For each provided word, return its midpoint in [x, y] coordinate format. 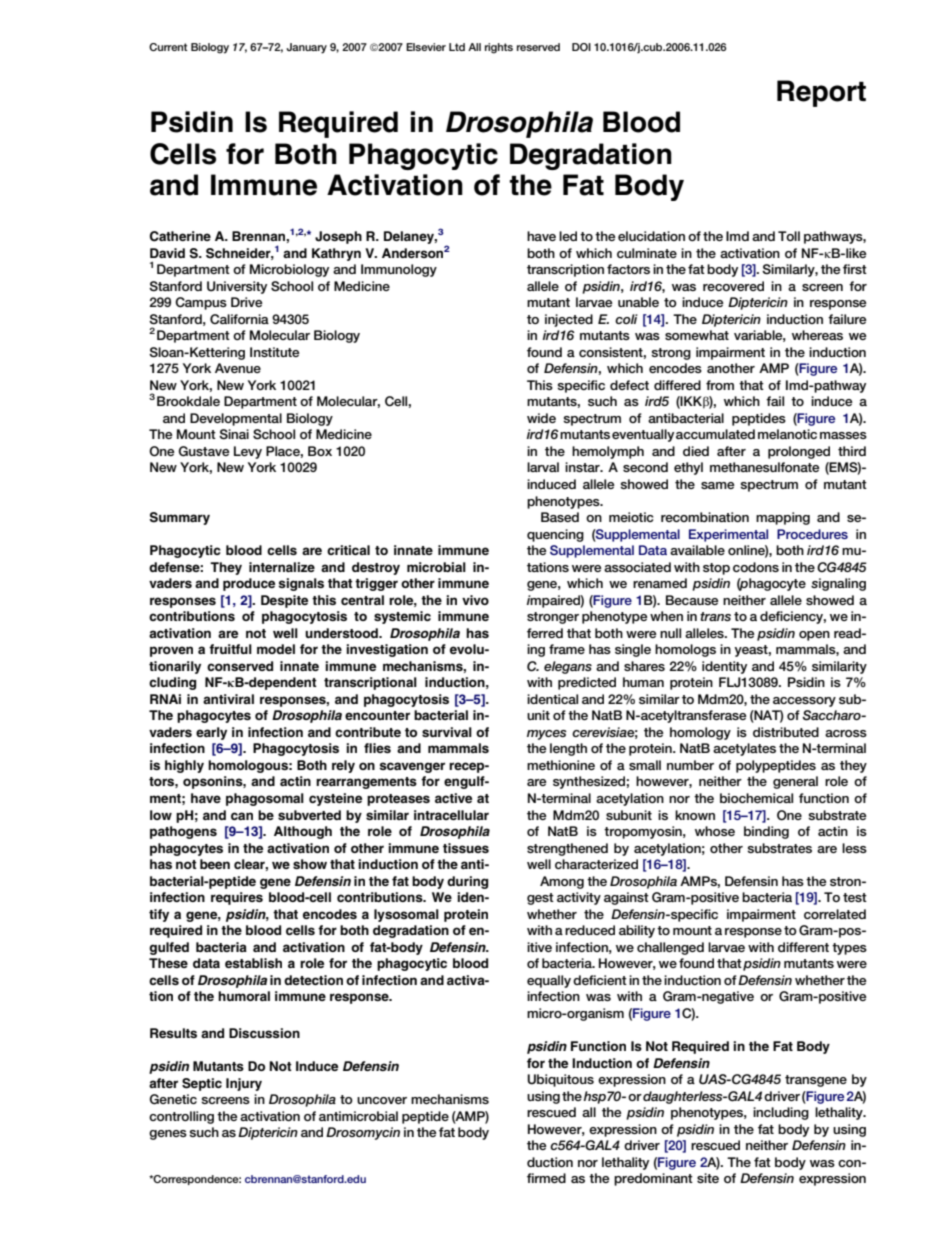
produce [249, 584]
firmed [546, 1178]
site [708, 1178]
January [306, 48]
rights [499, 48]
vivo [475, 600]
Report [821, 93]
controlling [181, 1117]
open [814, 636]
